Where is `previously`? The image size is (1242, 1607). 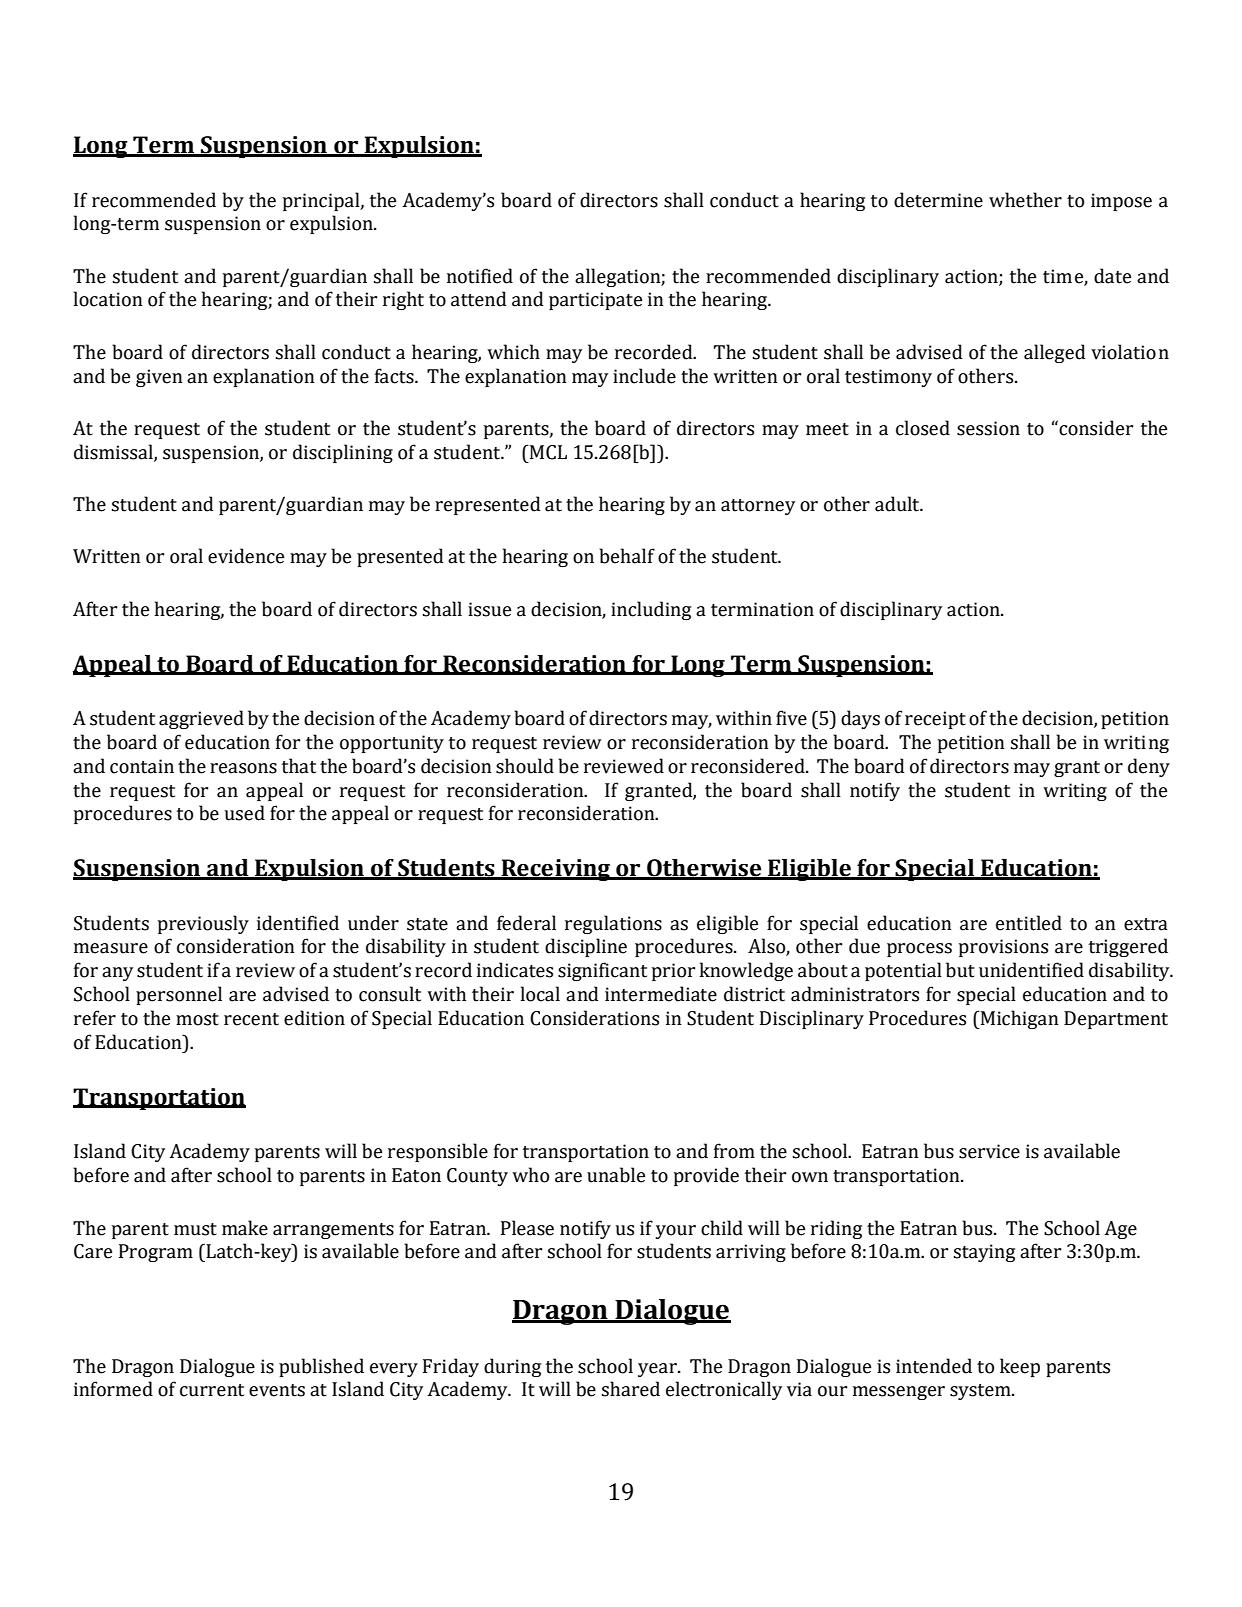
previously is located at coordinates (203, 924).
